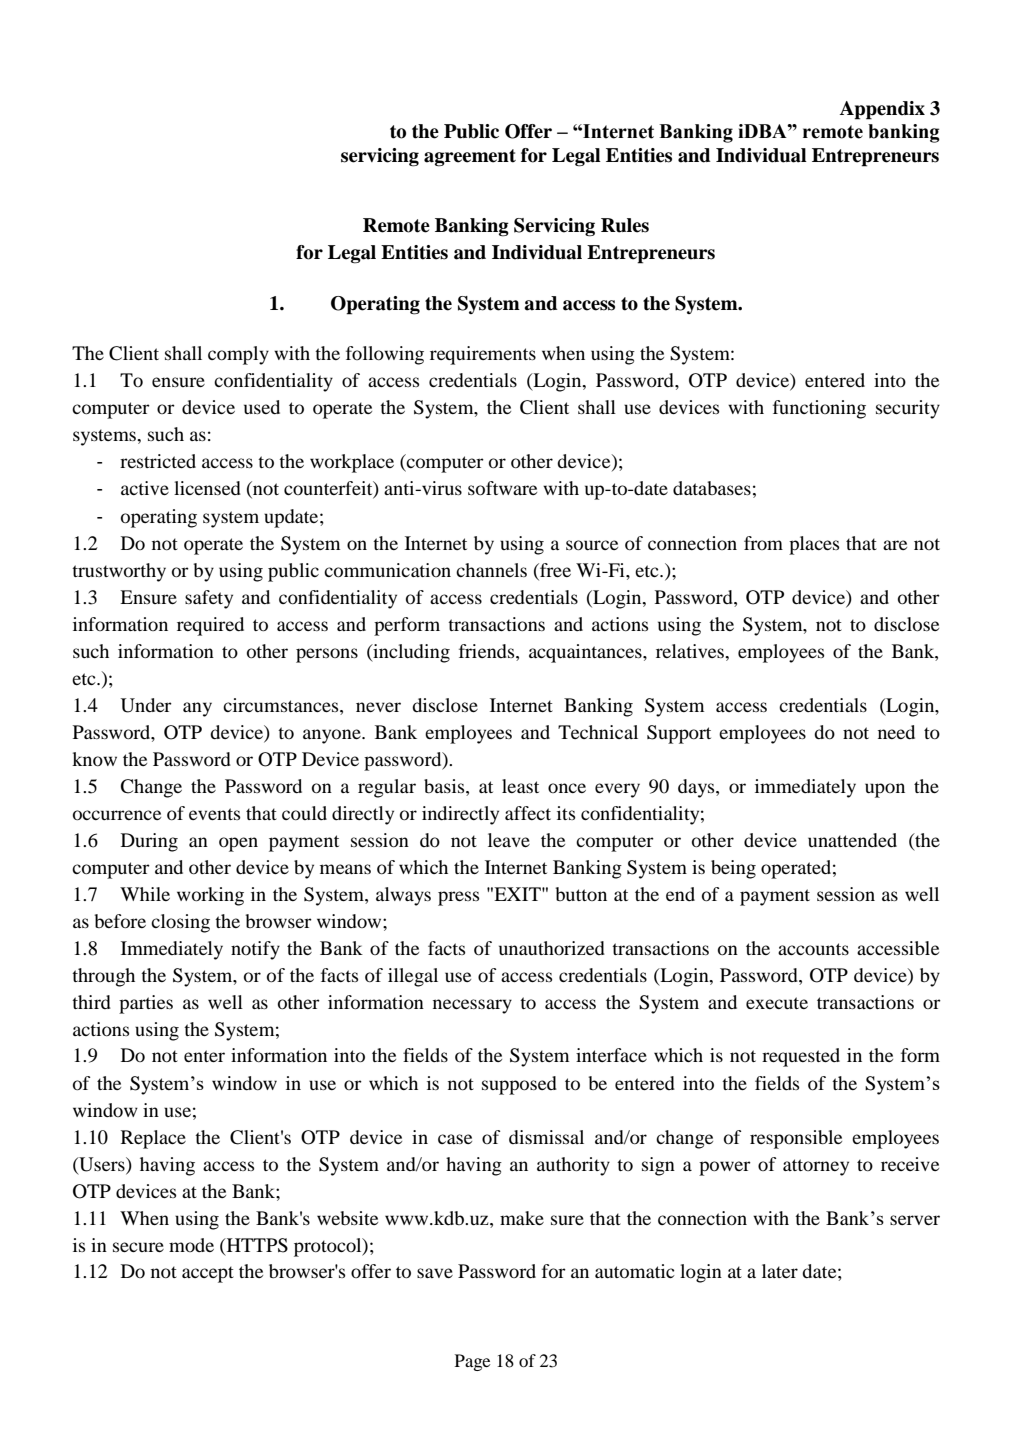 Image resolution: width=1012 pixels, height=1432 pixels. I want to click on licensed, so click(207, 488).
